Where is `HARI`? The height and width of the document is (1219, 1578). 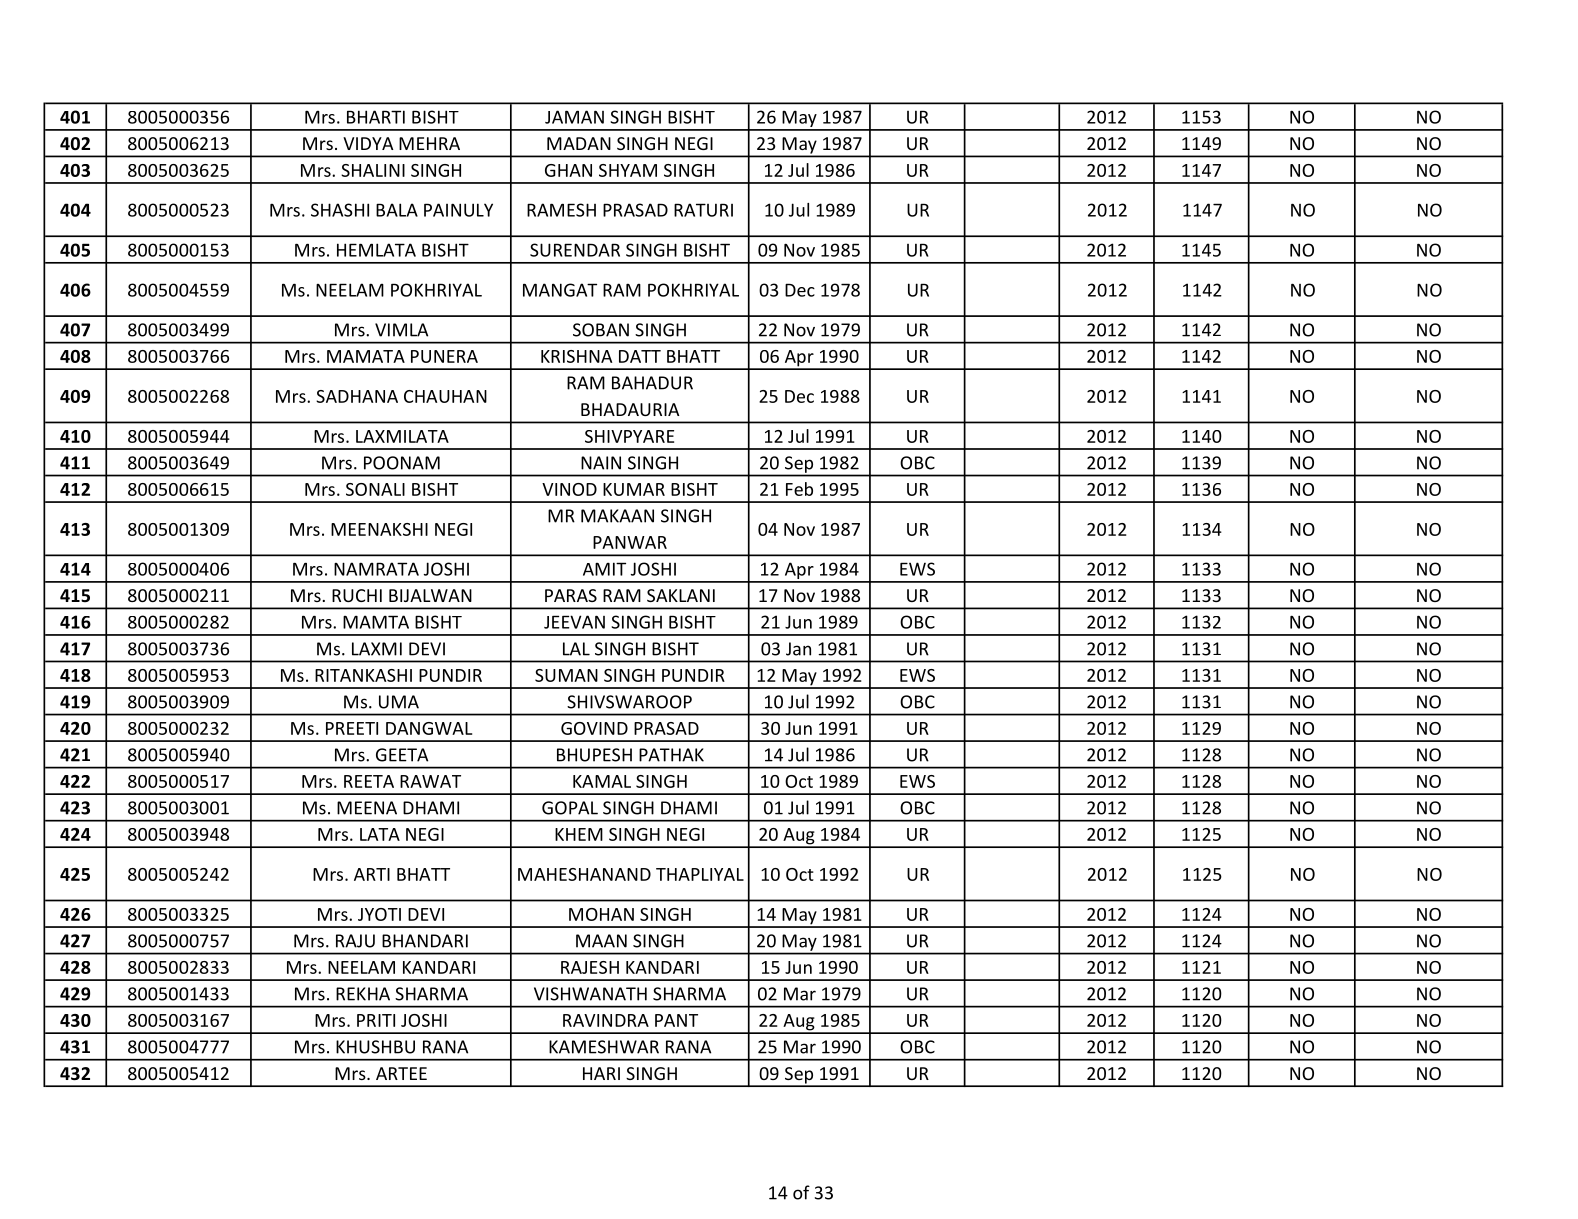
HARI is located at coordinates (601, 1073).
